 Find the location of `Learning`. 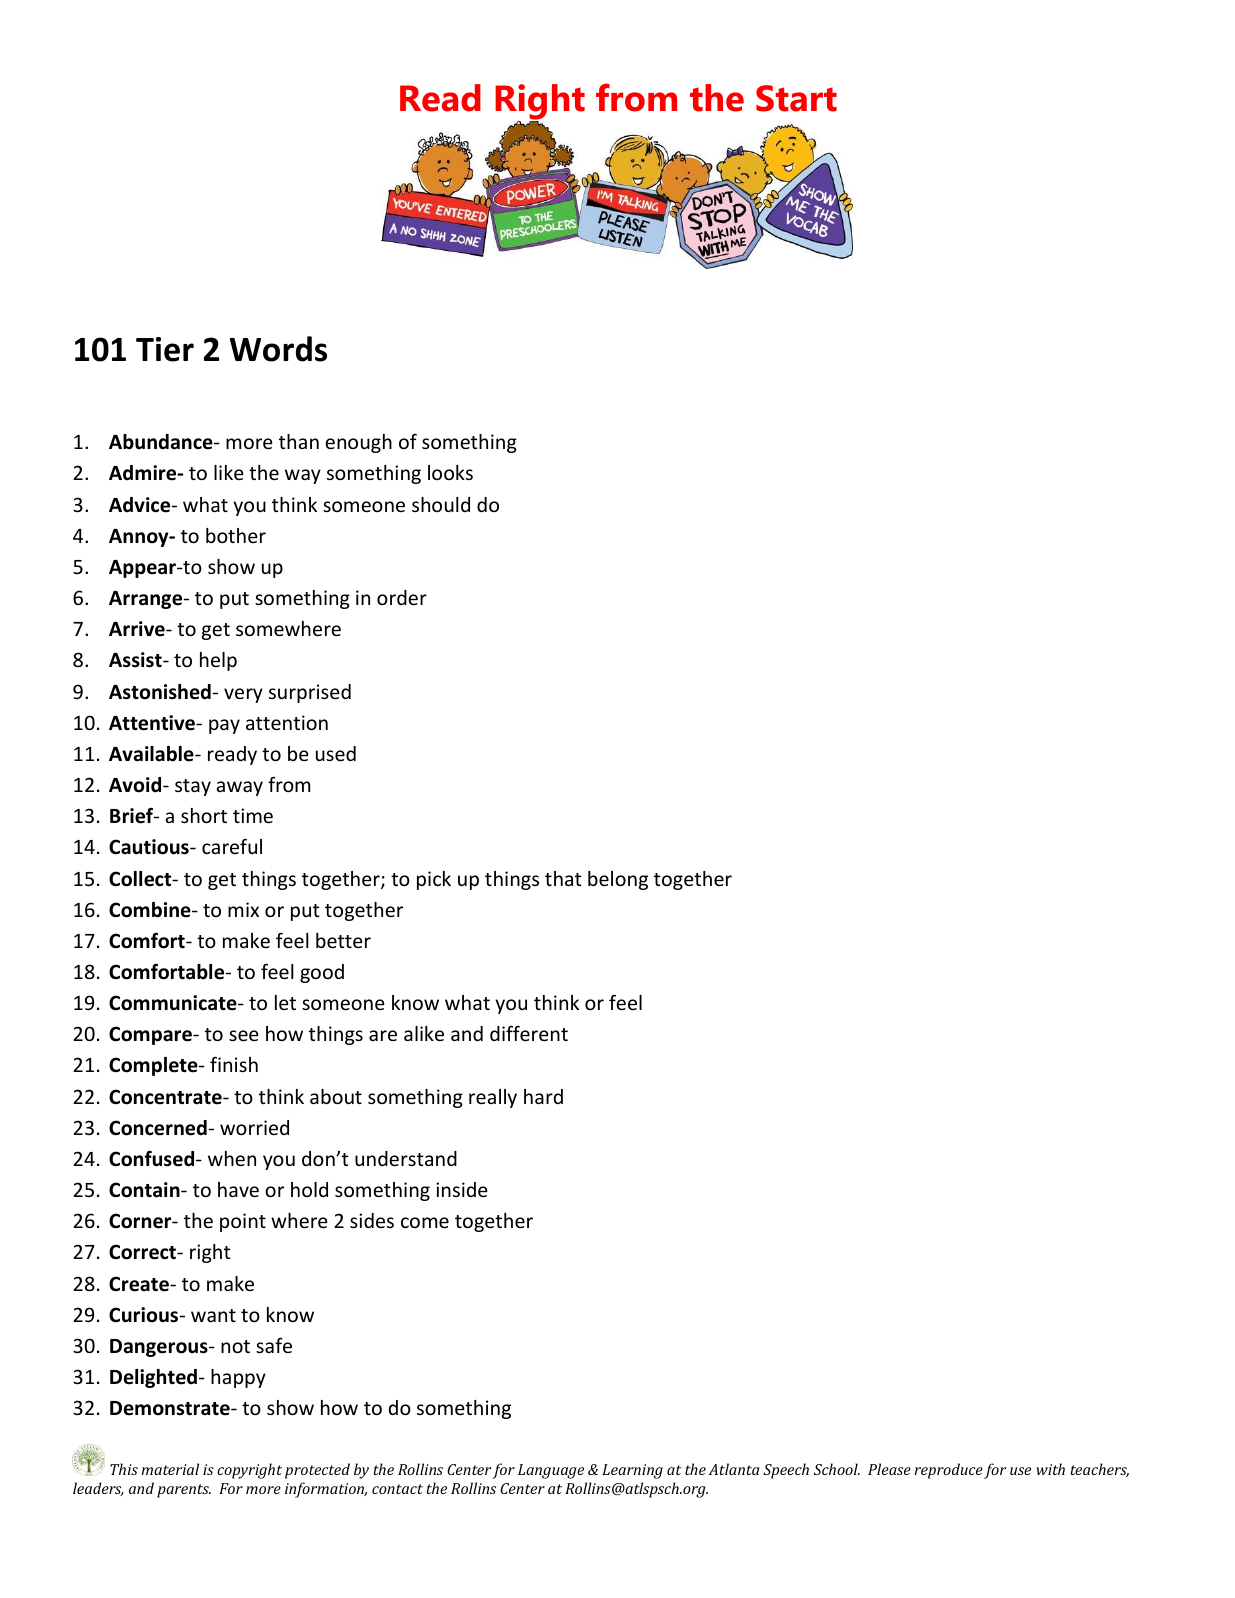

Learning is located at coordinates (632, 1471).
